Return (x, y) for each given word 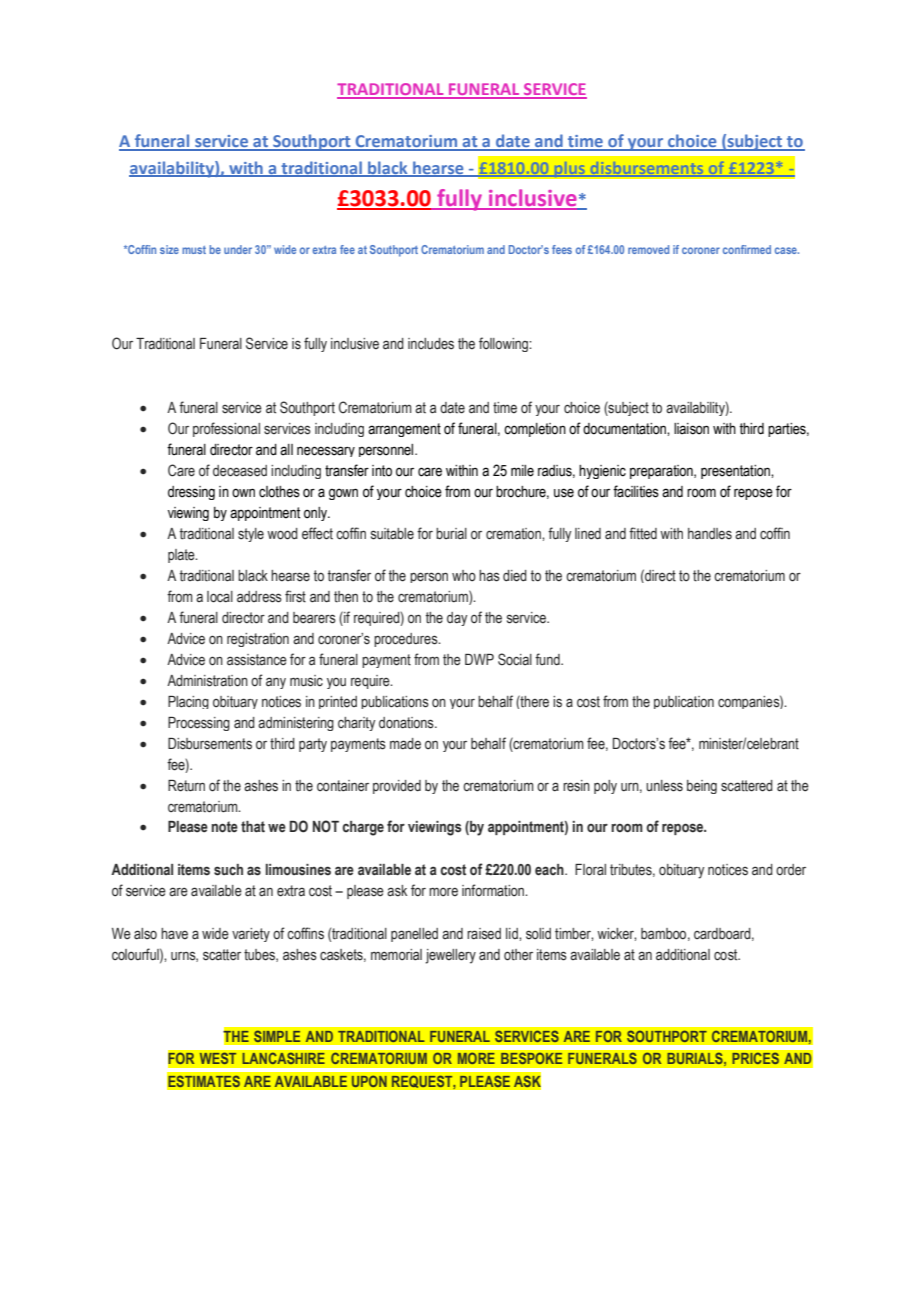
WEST (218, 1058)
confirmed (747, 249)
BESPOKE (531, 1058)
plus (570, 169)
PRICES (756, 1058)
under (238, 249)
